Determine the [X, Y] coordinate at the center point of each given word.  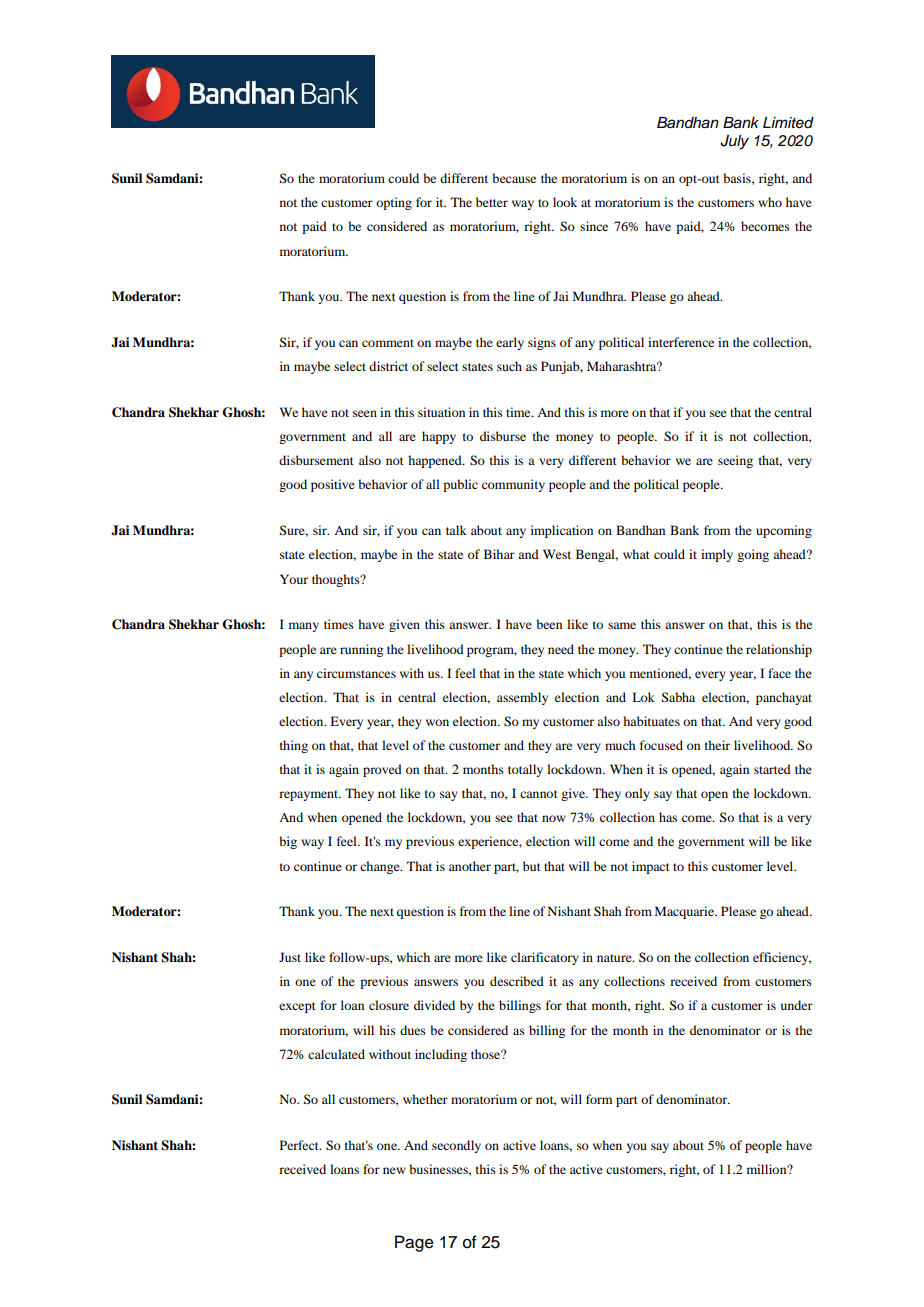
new [394, 1170]
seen [365, 413]
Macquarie [686, 912]
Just [290, 957]
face [779, 673]
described [517, 981]
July [734, 142]
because [514, 178]
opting [394, 203]
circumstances [356, 673]
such [509, 366]
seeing [735, 461]
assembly [522, 698]
